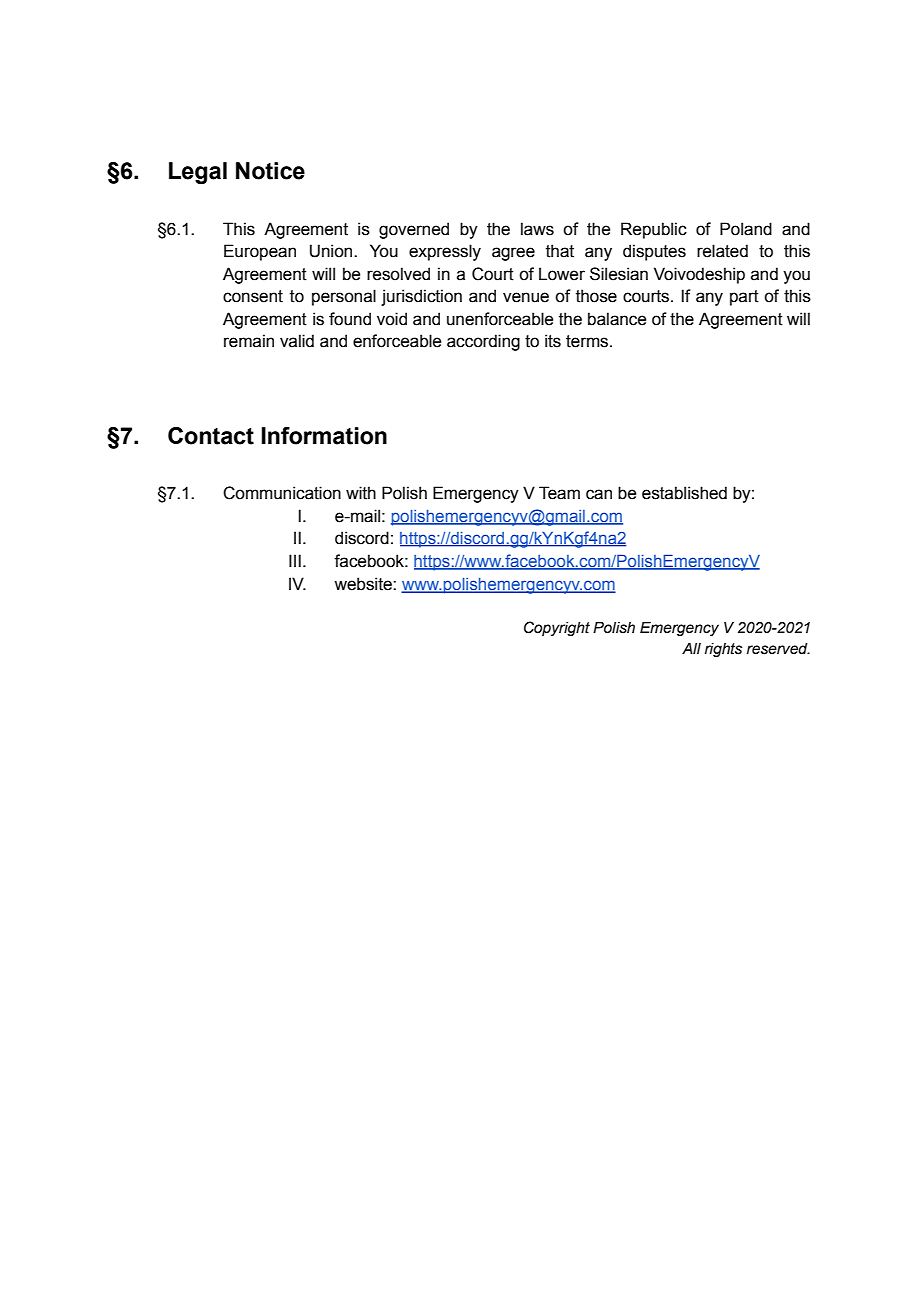  I want to click on website, so click(364, 584).
